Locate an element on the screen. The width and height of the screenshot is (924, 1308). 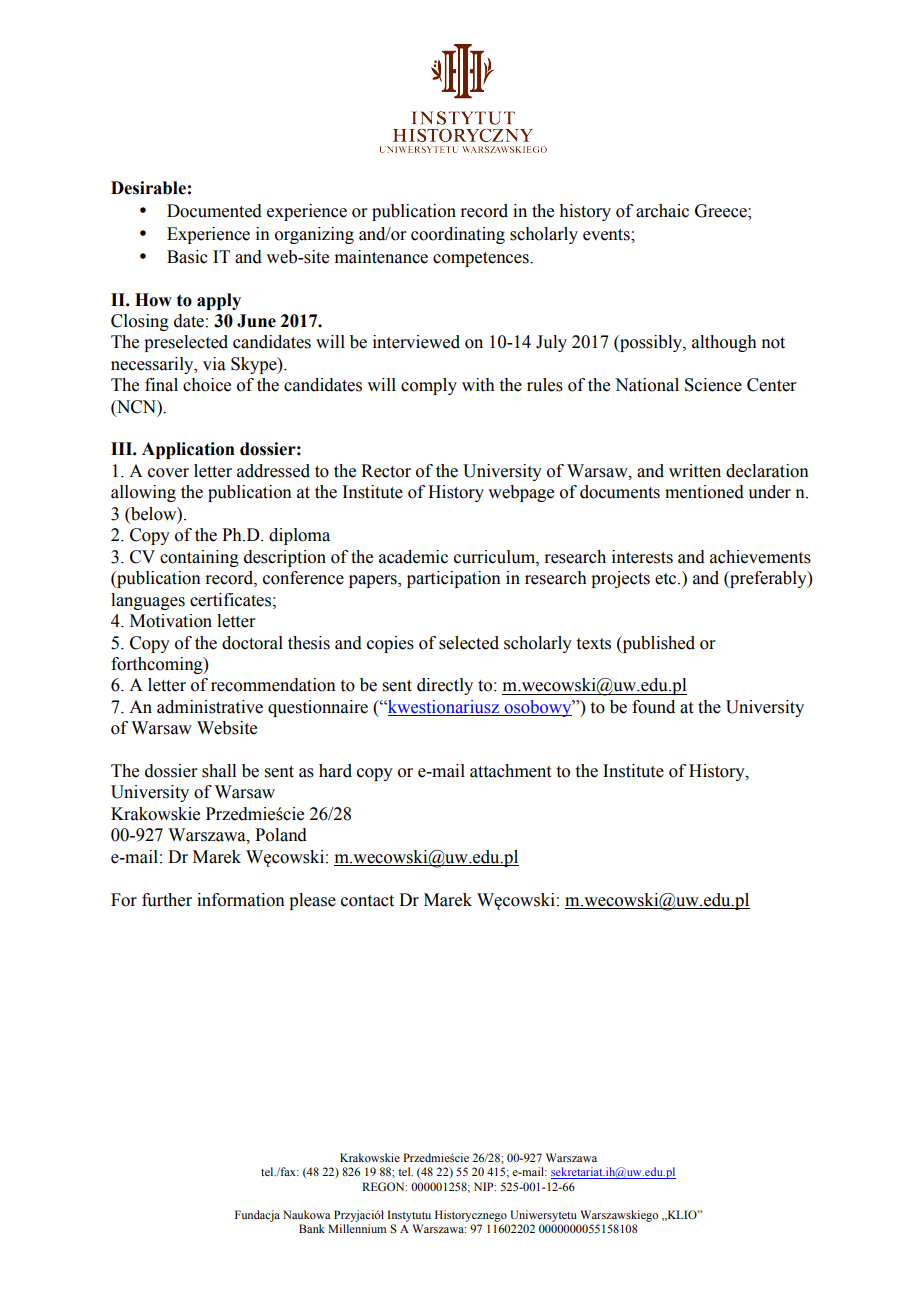
contact is located at coordinates (367, 901).
